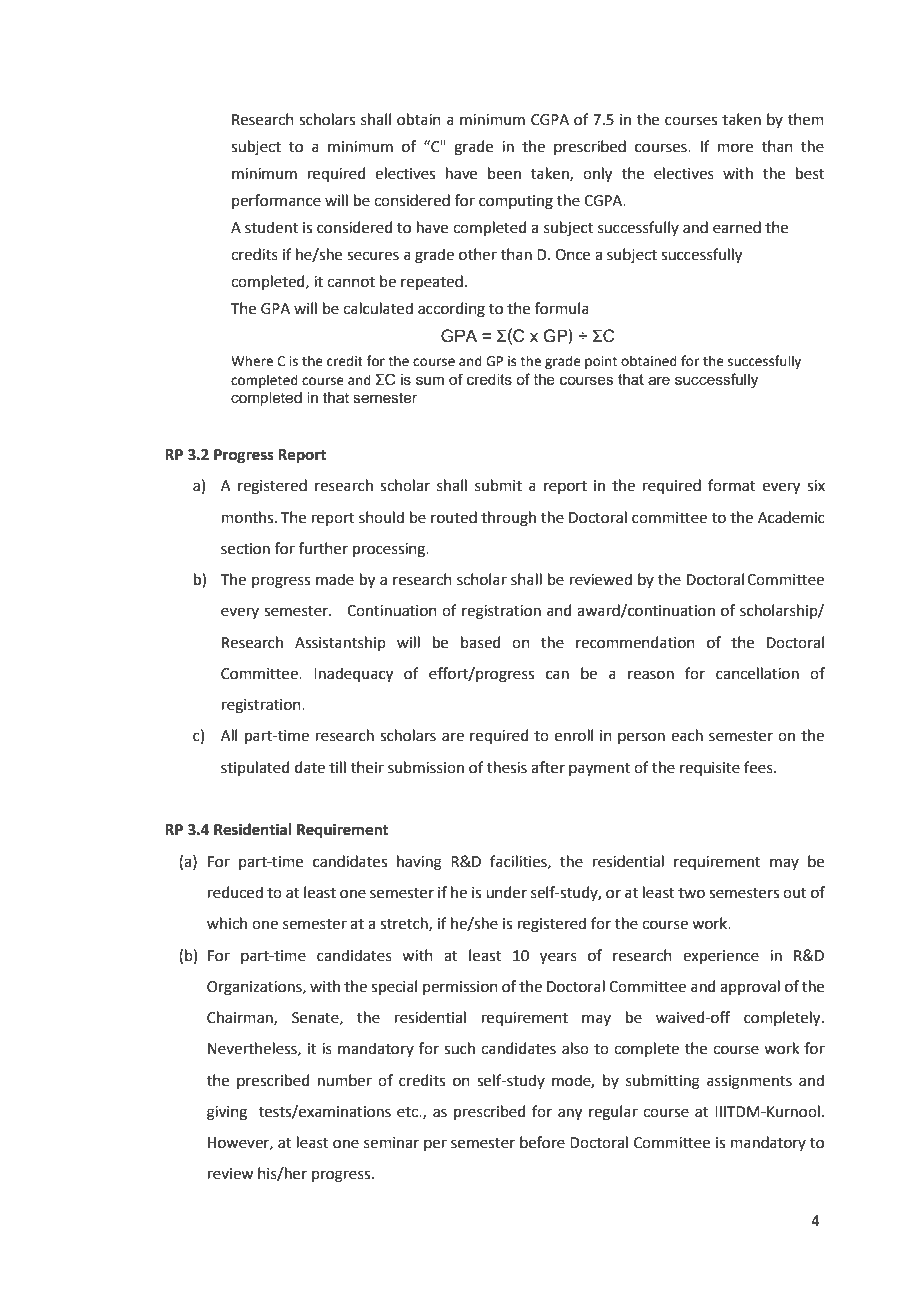 Image resolution: width=924 pixels, height=1307 pixels. I want to click on performance, so click(276, 201).
